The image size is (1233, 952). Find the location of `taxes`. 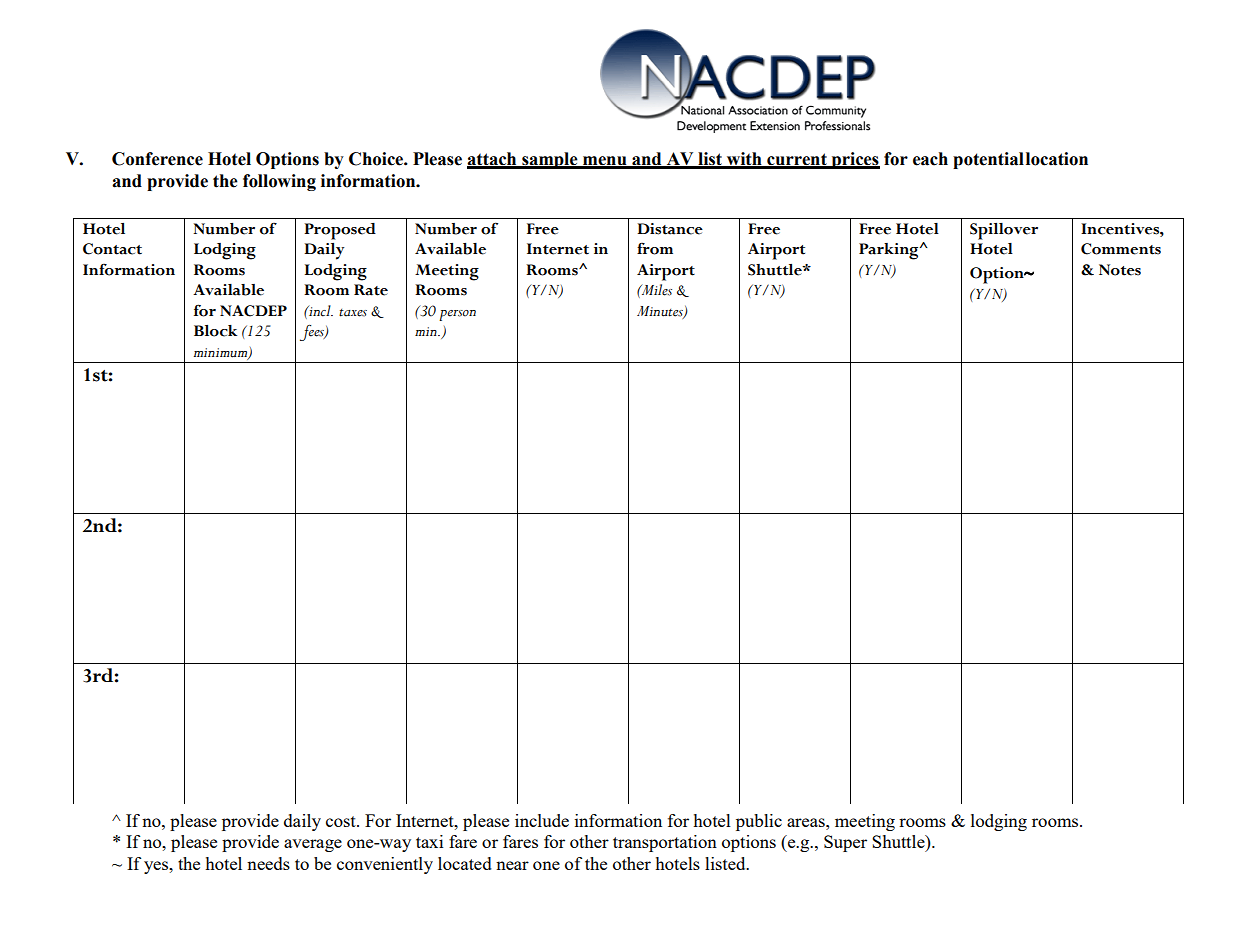

taxes is located at coordinates (353, 313).
